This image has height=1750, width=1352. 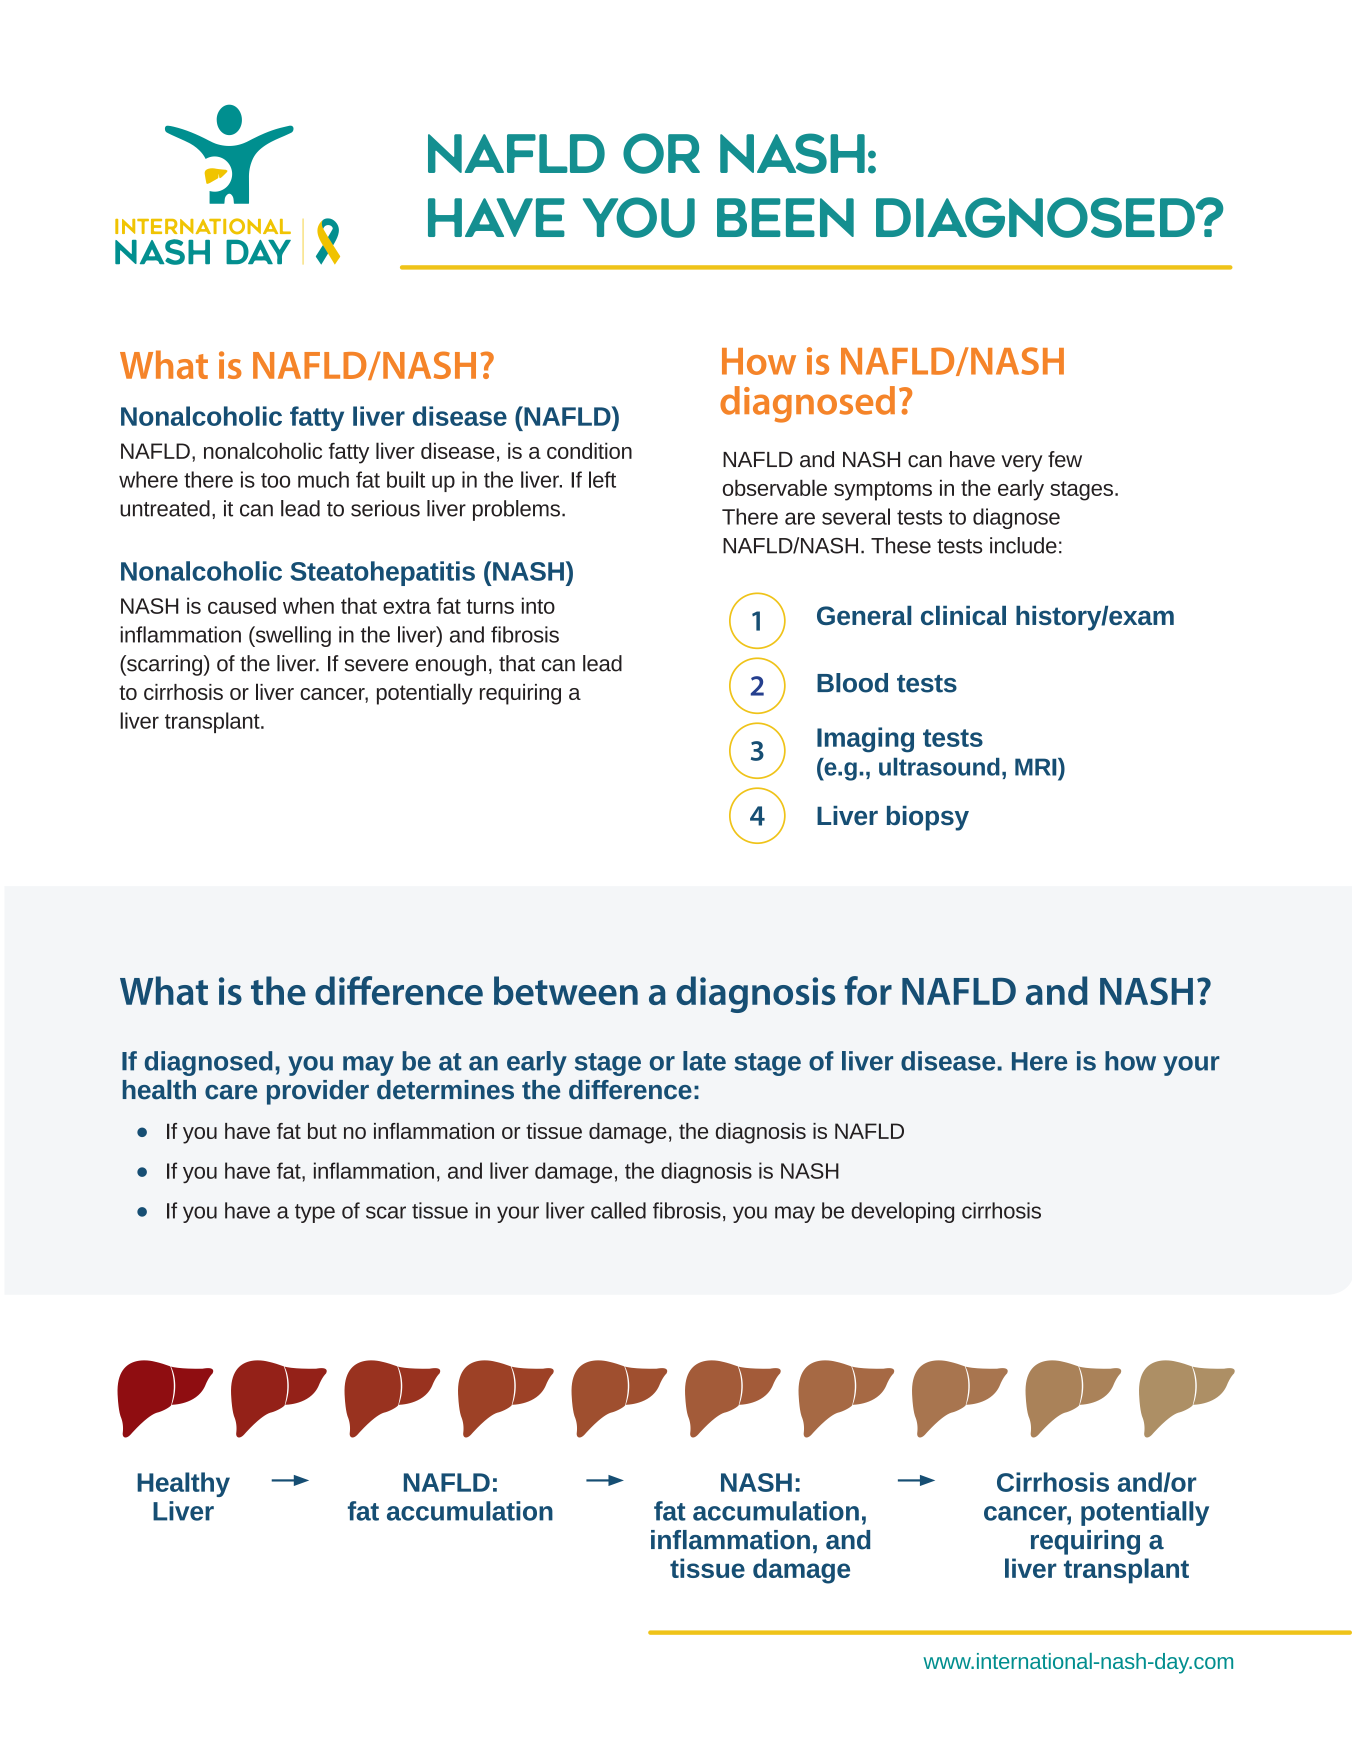 What do you see at coordinates (566, 990) in the image?
I see `between` at bounding box center [566, 990].
